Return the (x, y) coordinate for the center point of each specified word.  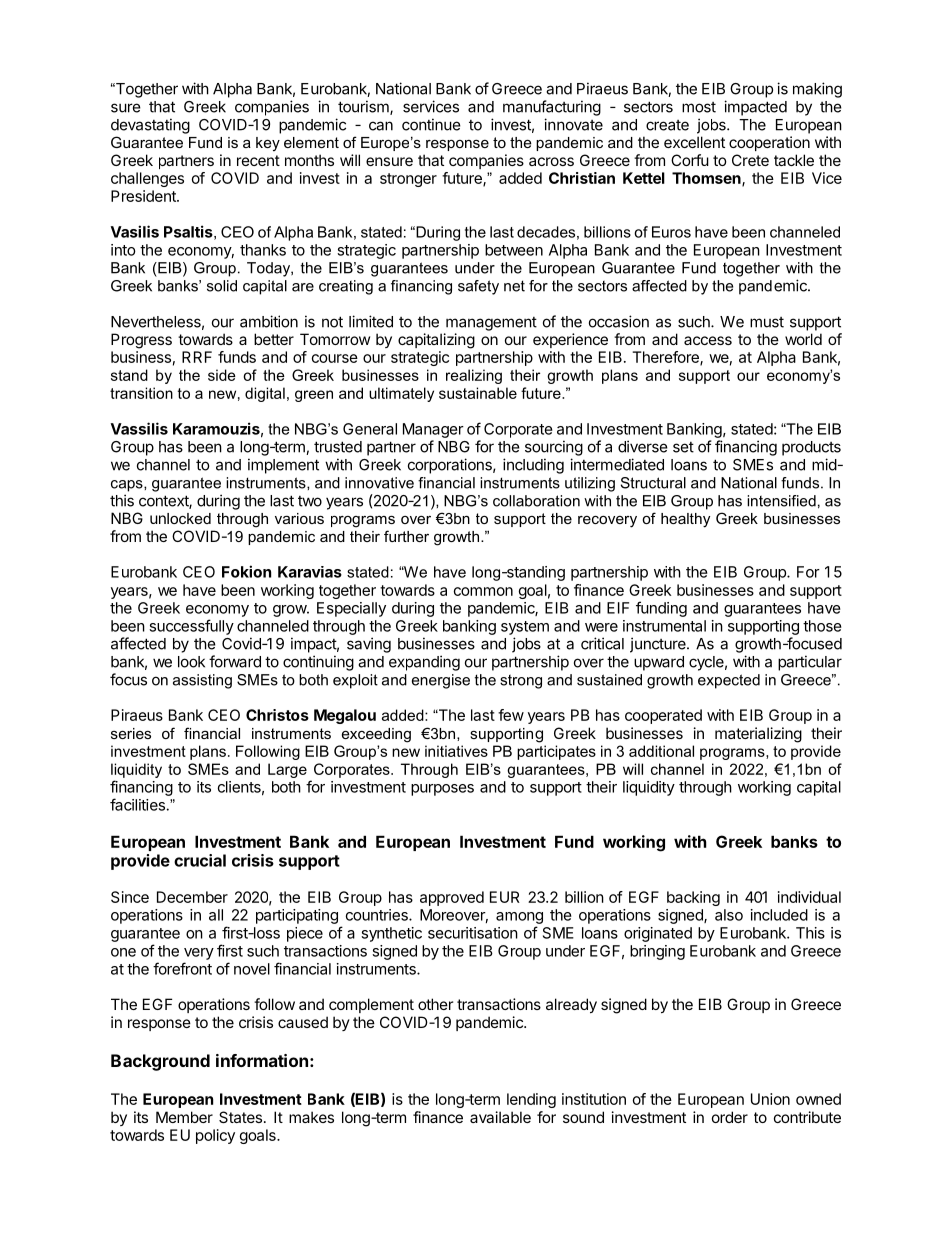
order (730, 1117)
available (500, 1117)
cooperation (769, 143)
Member (184, 1117)
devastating (150, 126)
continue (431, 124)
